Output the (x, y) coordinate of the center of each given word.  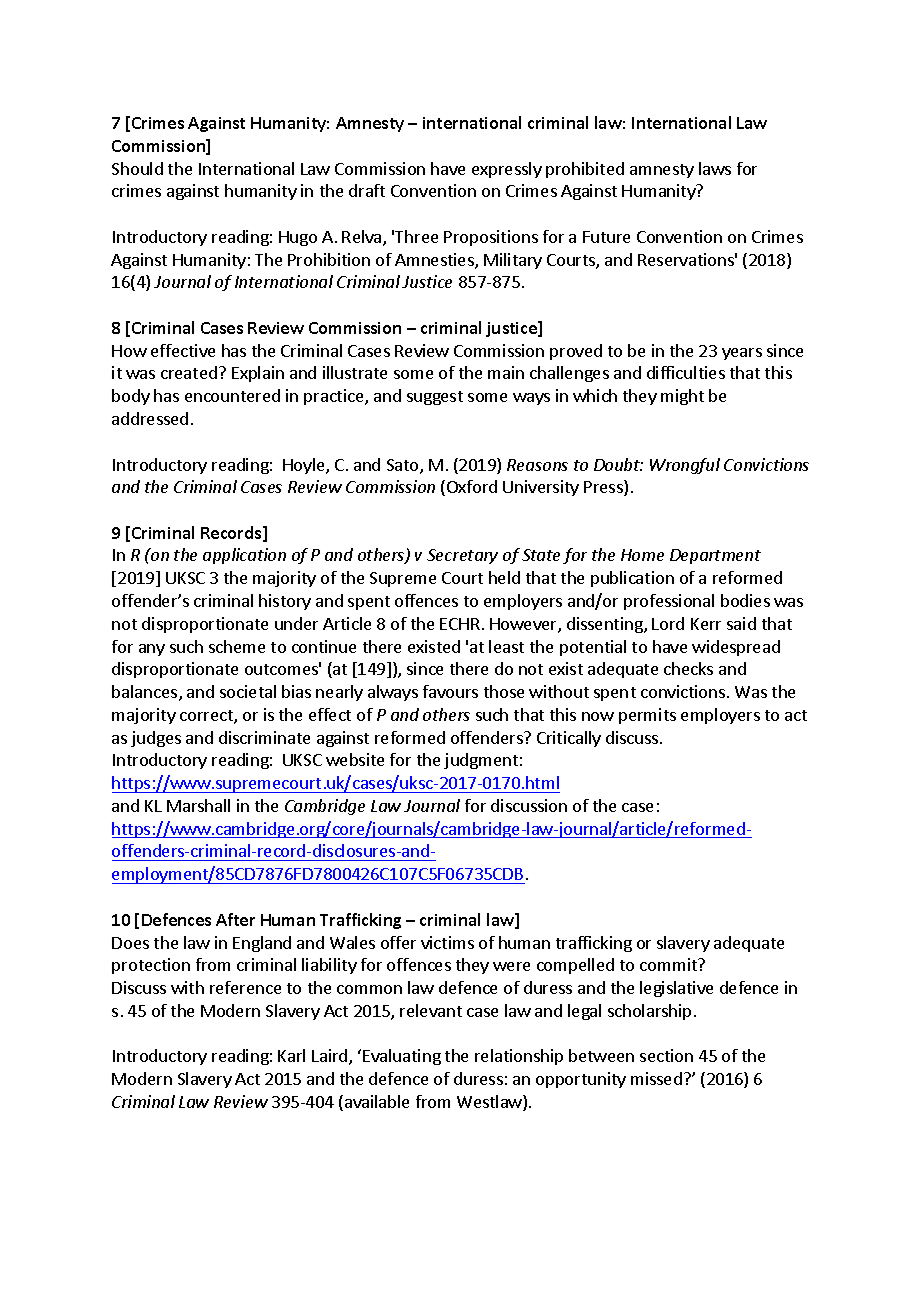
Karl (291, 1055)
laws (715, 168)
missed (656, 1078)
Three (416, 236)
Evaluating (402, 1057)
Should (137, 168)
